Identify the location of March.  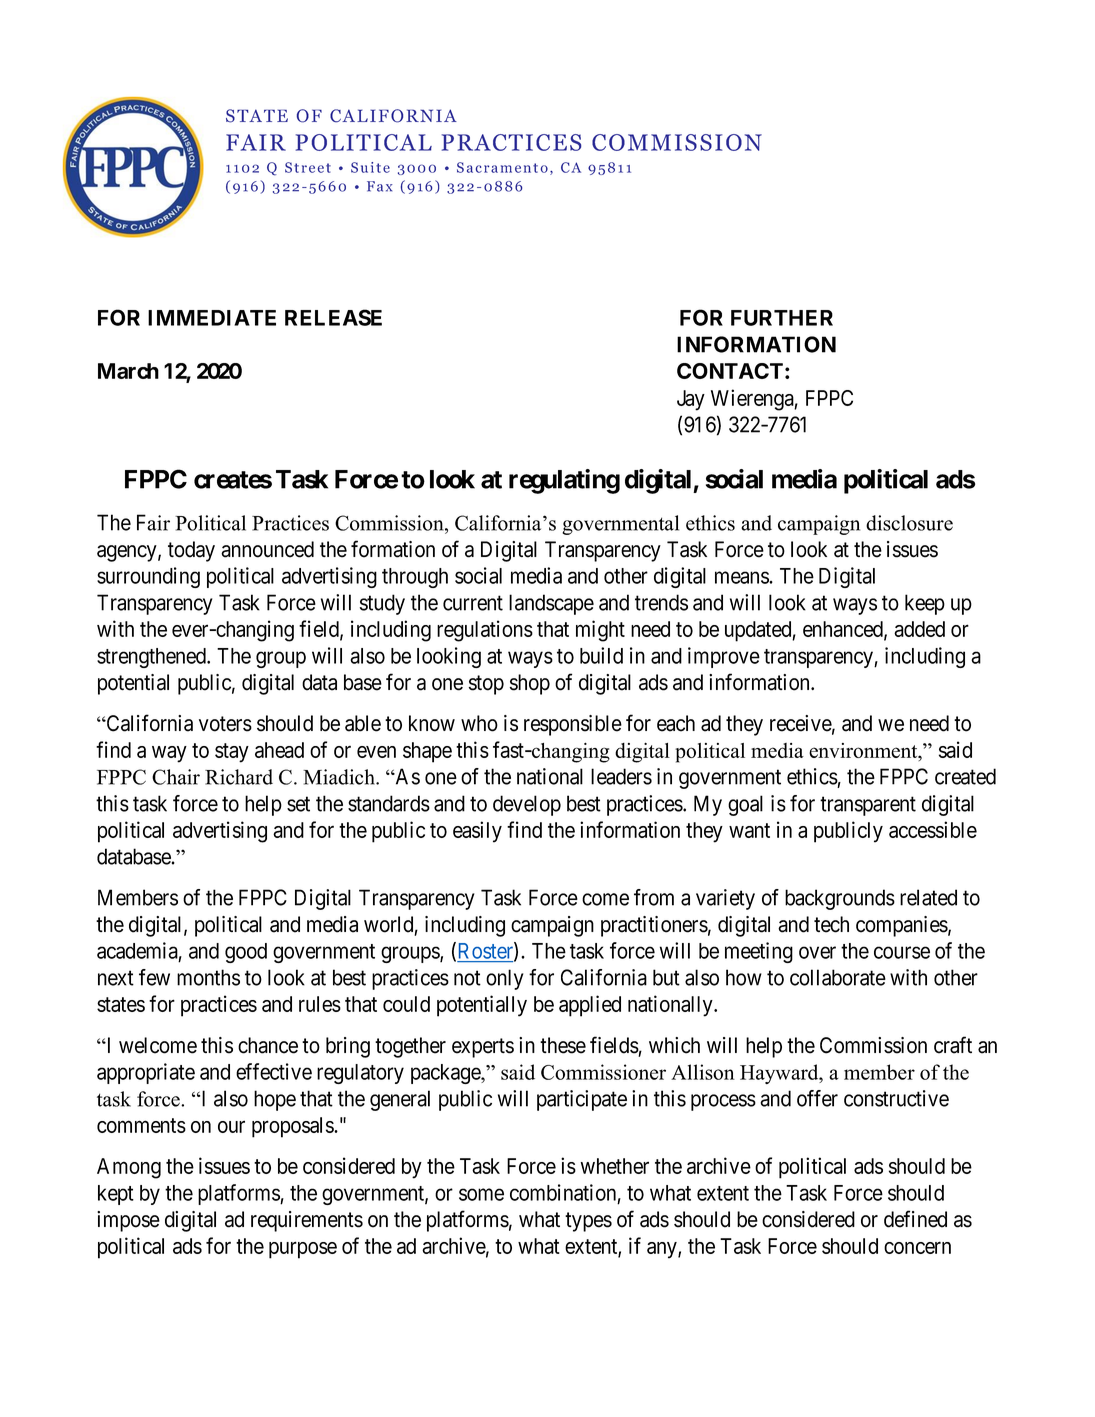
(128, 371).
